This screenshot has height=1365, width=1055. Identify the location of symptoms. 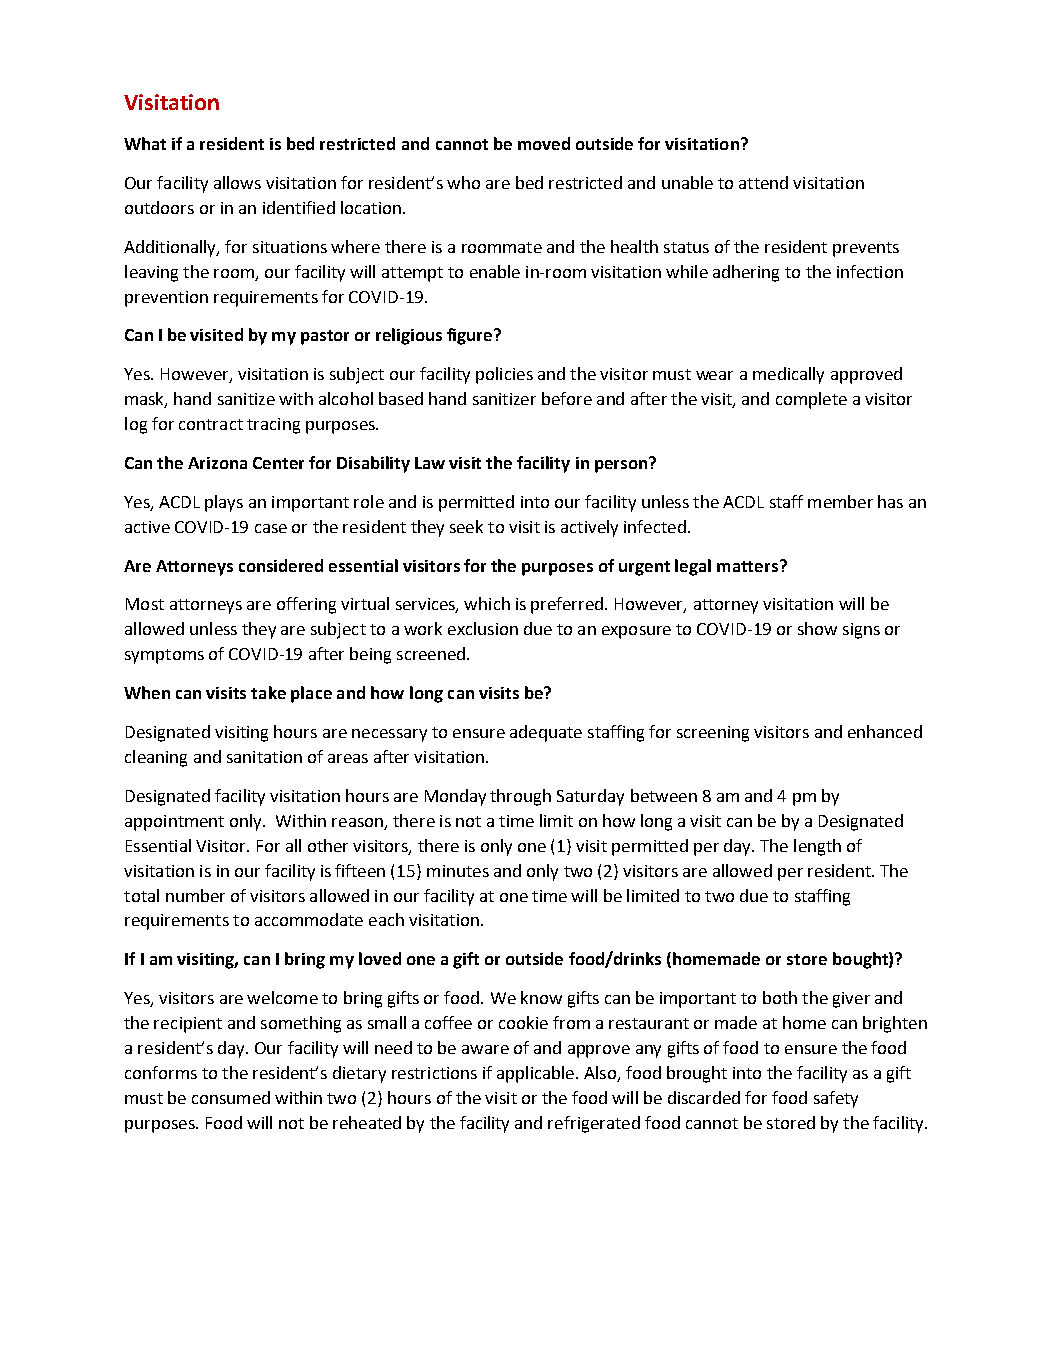
(164, 656).
